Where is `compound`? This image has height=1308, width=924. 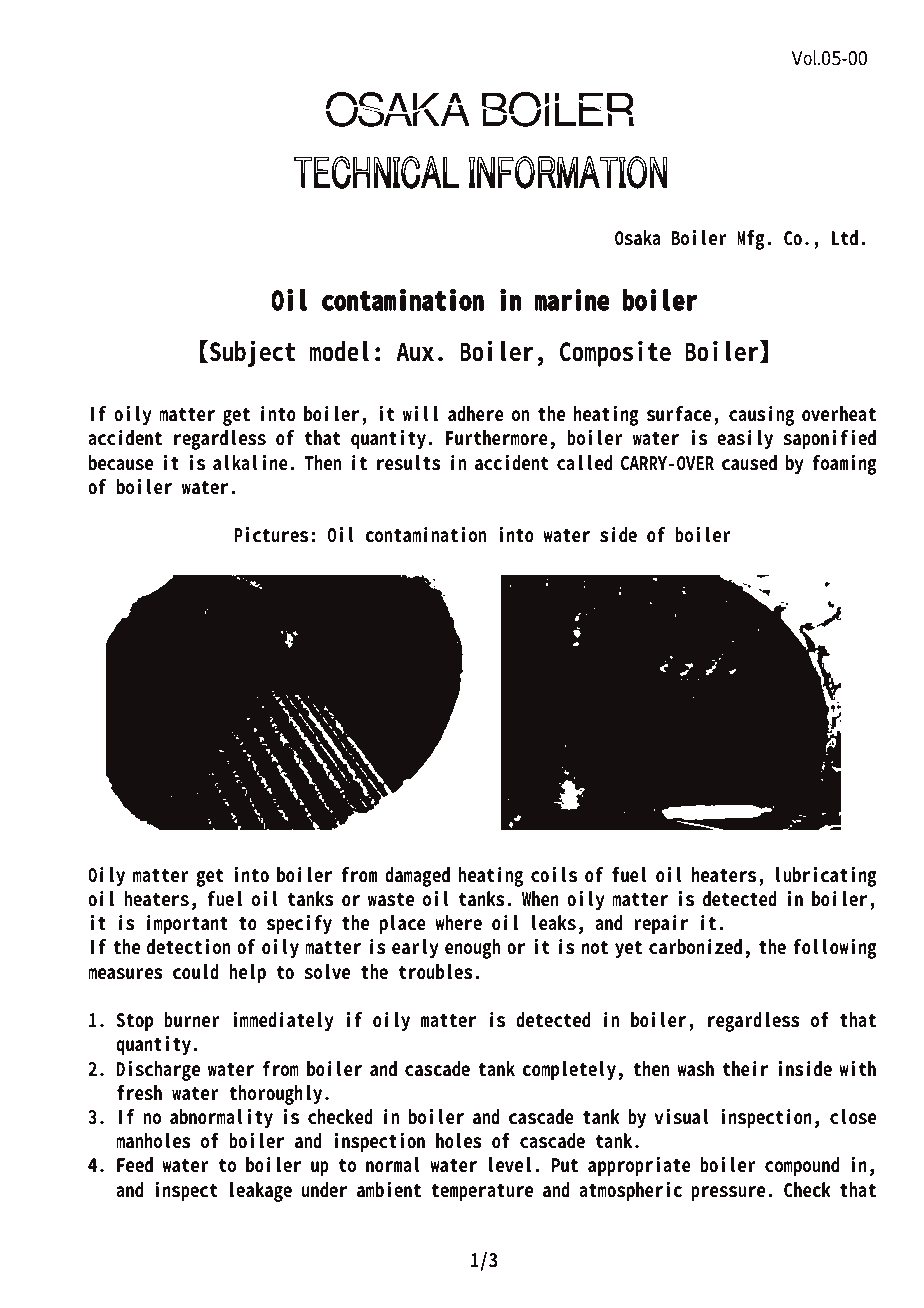 compound is located at coordinates (802, 1166).
